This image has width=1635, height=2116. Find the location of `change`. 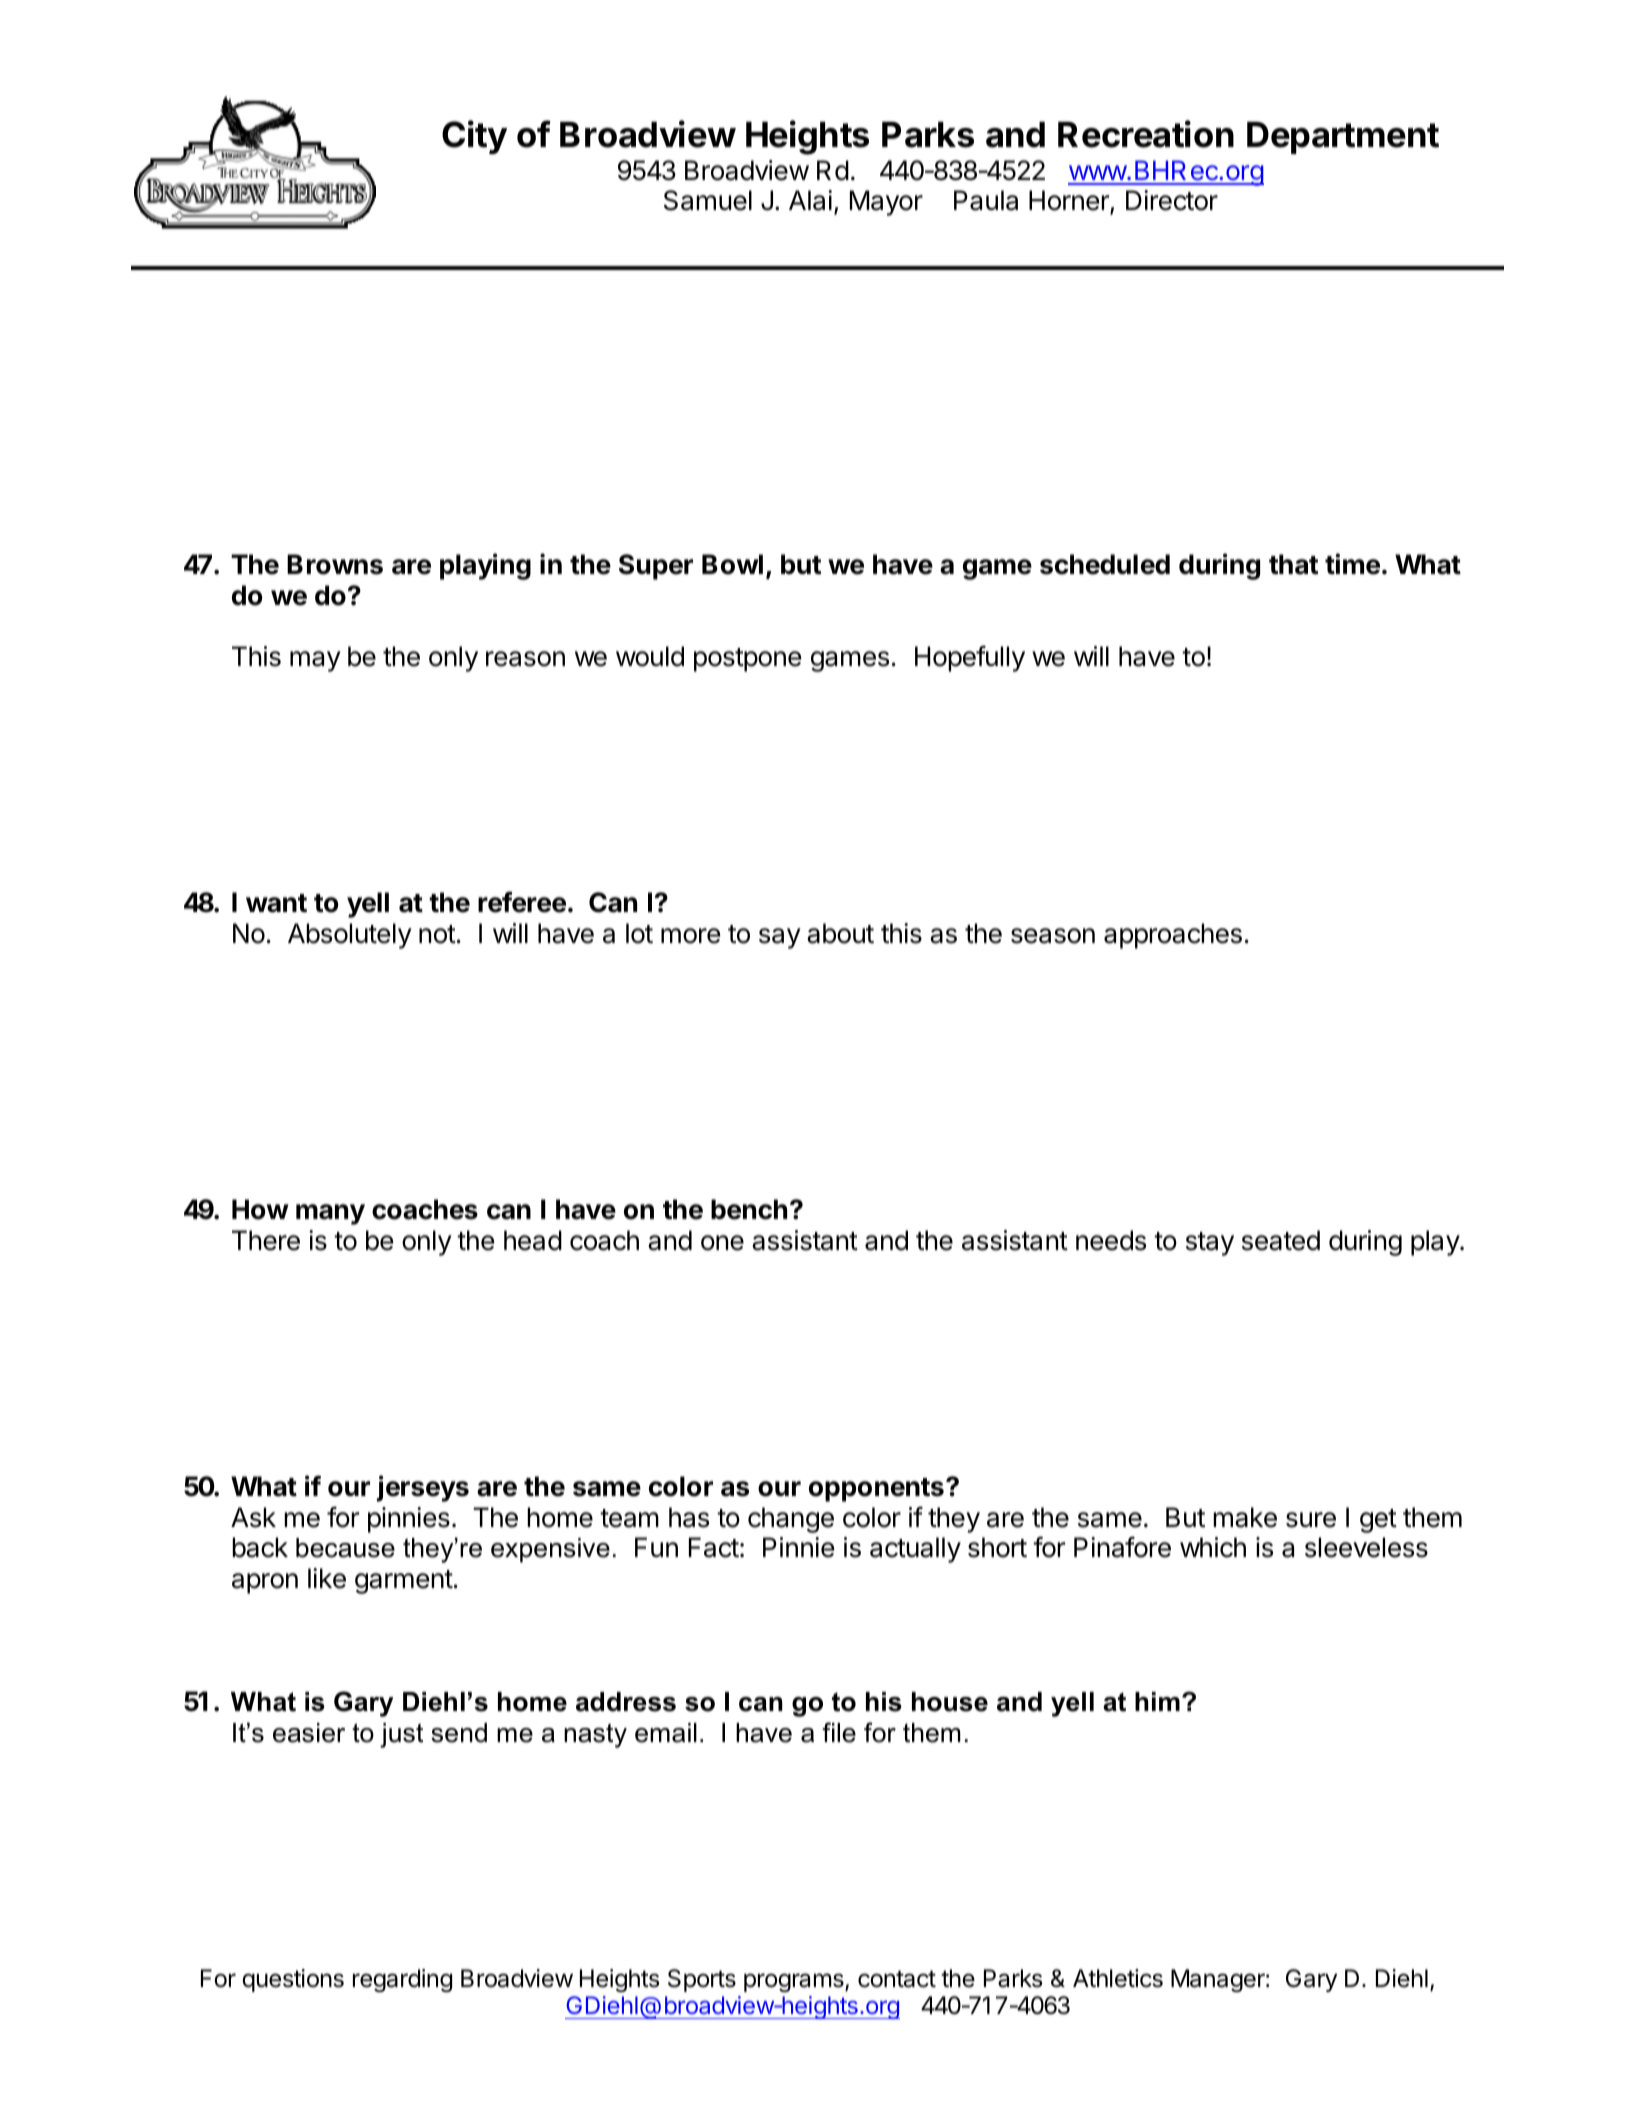

change is located at coordinates (791, 1520).
